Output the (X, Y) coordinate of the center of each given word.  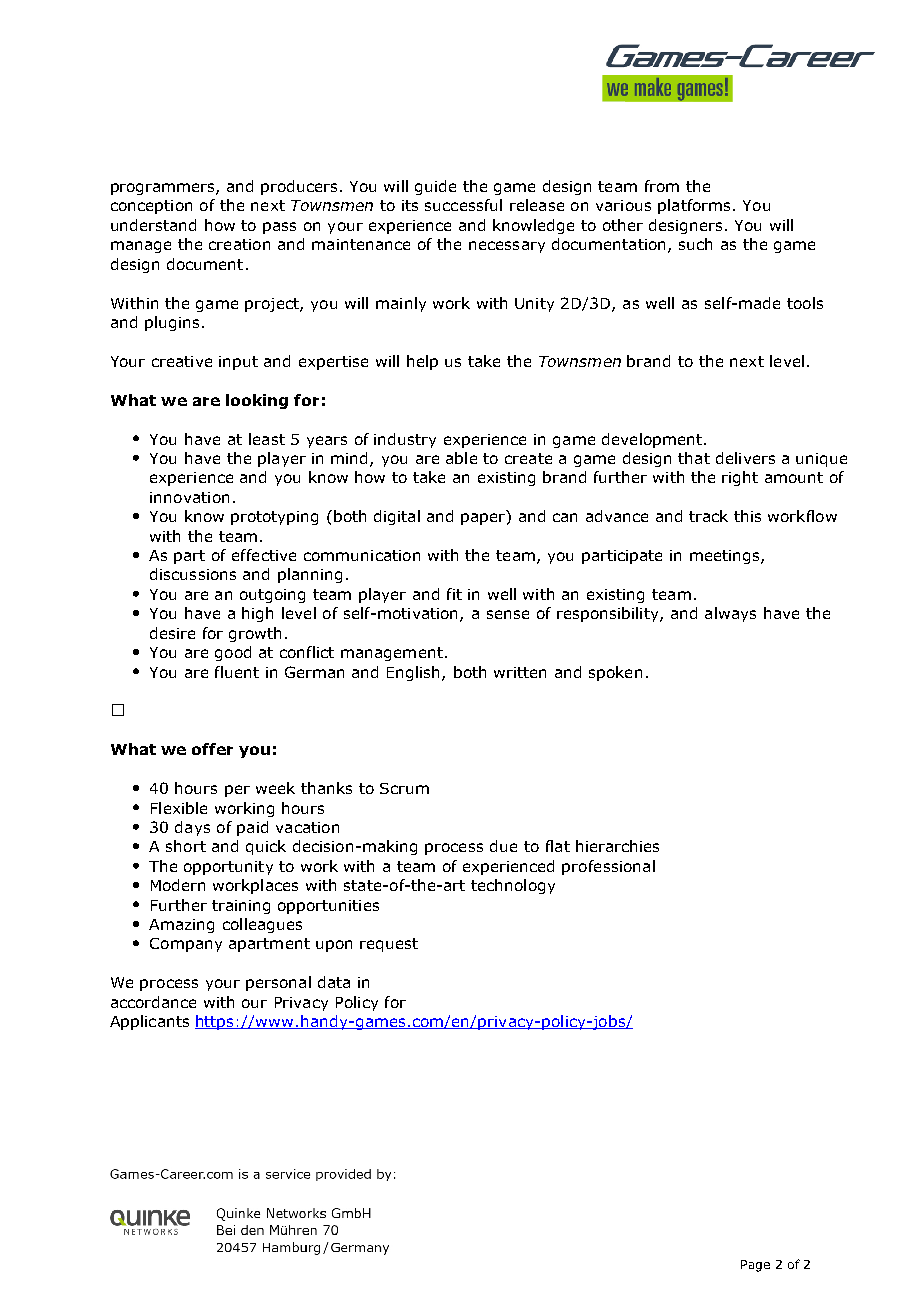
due (503, 846)
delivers (745, 458)
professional (608, 867)
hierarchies (617, 846)
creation (239, 244)
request (389, 945)
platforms (694, 206)
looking (257, 401)
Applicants (149, 1022)
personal (278, 983)
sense (508, 614)
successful (463, 205)
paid (252, 828)
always (730, 614)
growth (255, 634)
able (461, 458)
